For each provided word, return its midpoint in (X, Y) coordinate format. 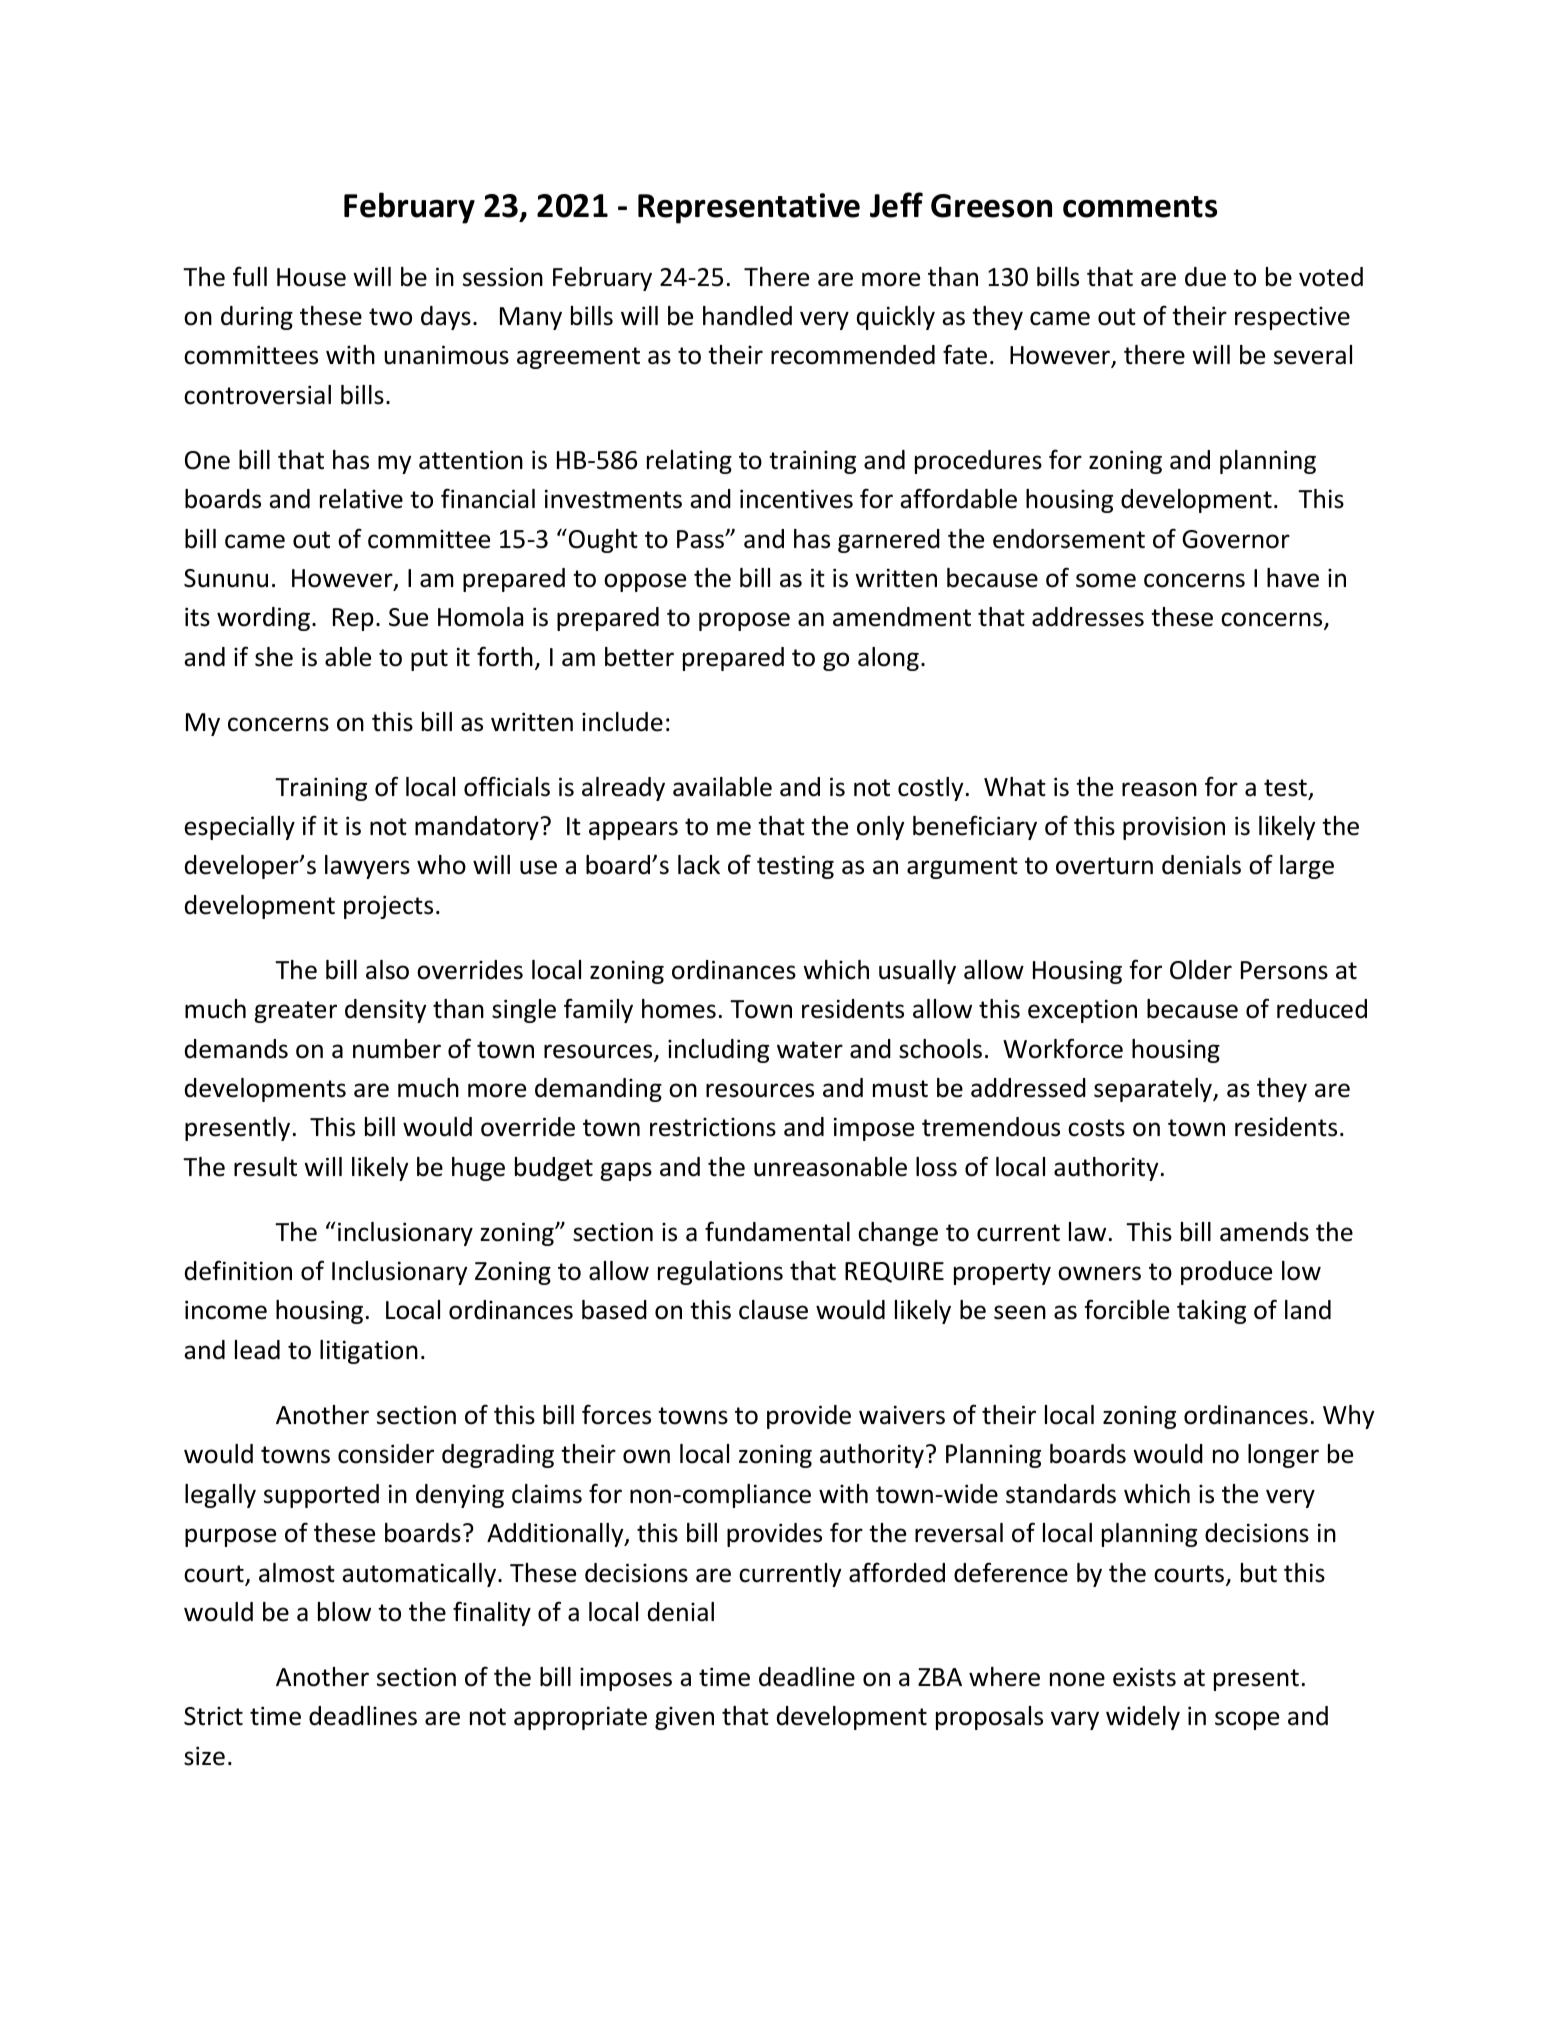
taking (1211, 1312)
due (1205, 277)
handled (747, 316)
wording (263, 619)
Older (1201, 970)
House (311, 277)
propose (744, 621)
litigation (369, 1352)
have (1293, 578)
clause (773, 1310)
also (387, 970)
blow (344, 1612)
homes (679, 1009)
